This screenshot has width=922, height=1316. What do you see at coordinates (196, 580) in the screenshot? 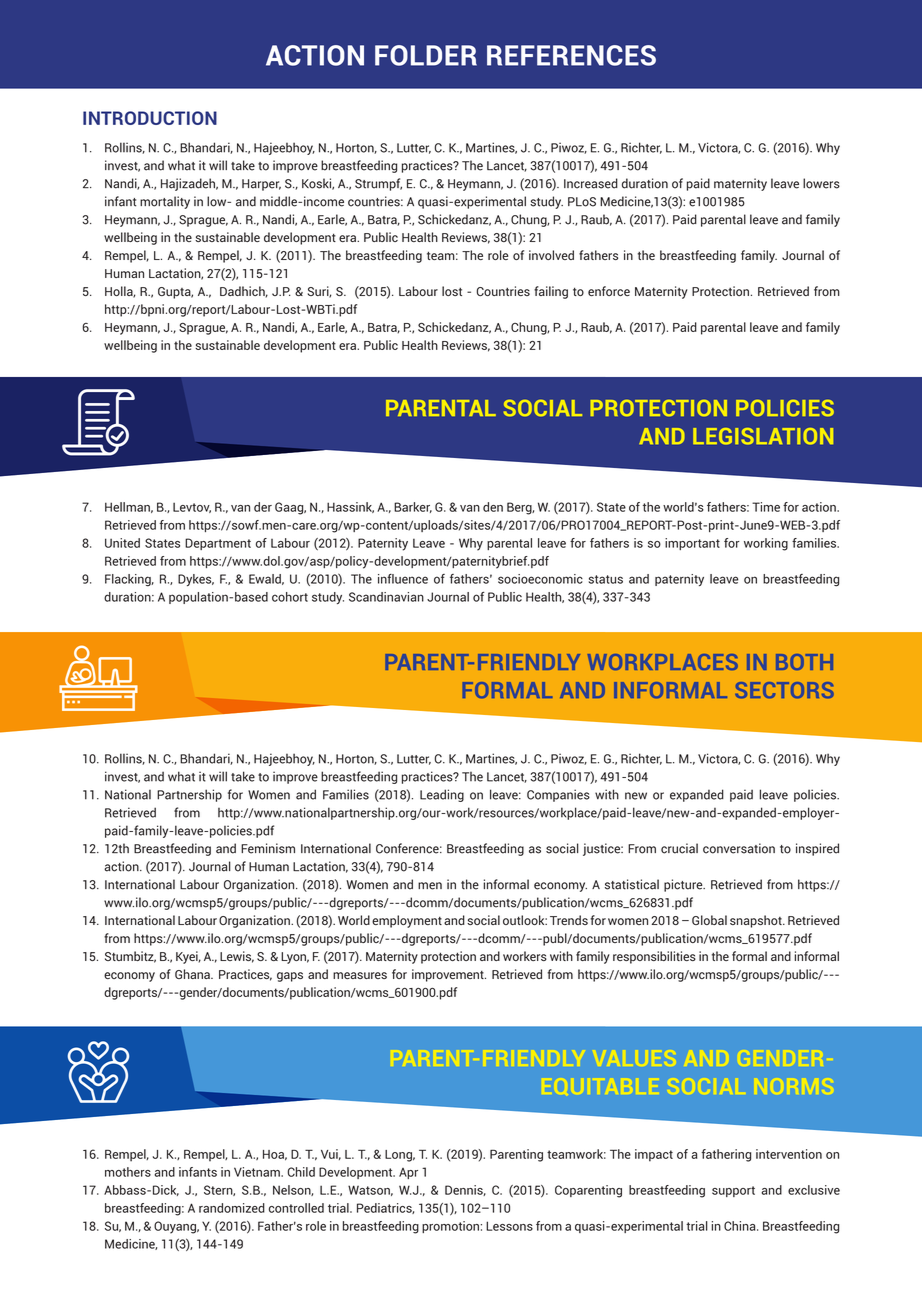
I see `Dykes` at bounding box center [196, 580].
